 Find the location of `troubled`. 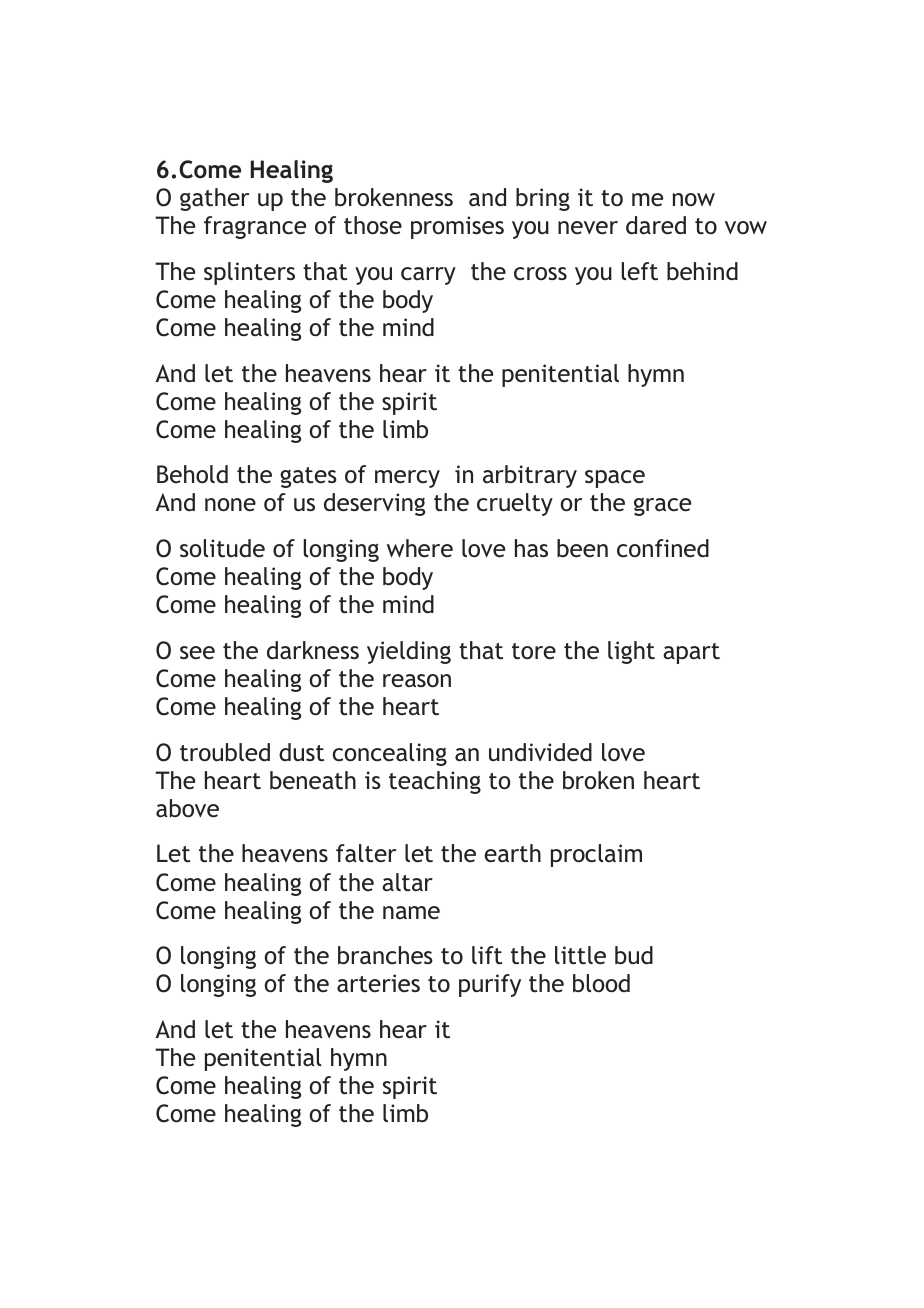

troubled is located at coordinates (225, 752).
